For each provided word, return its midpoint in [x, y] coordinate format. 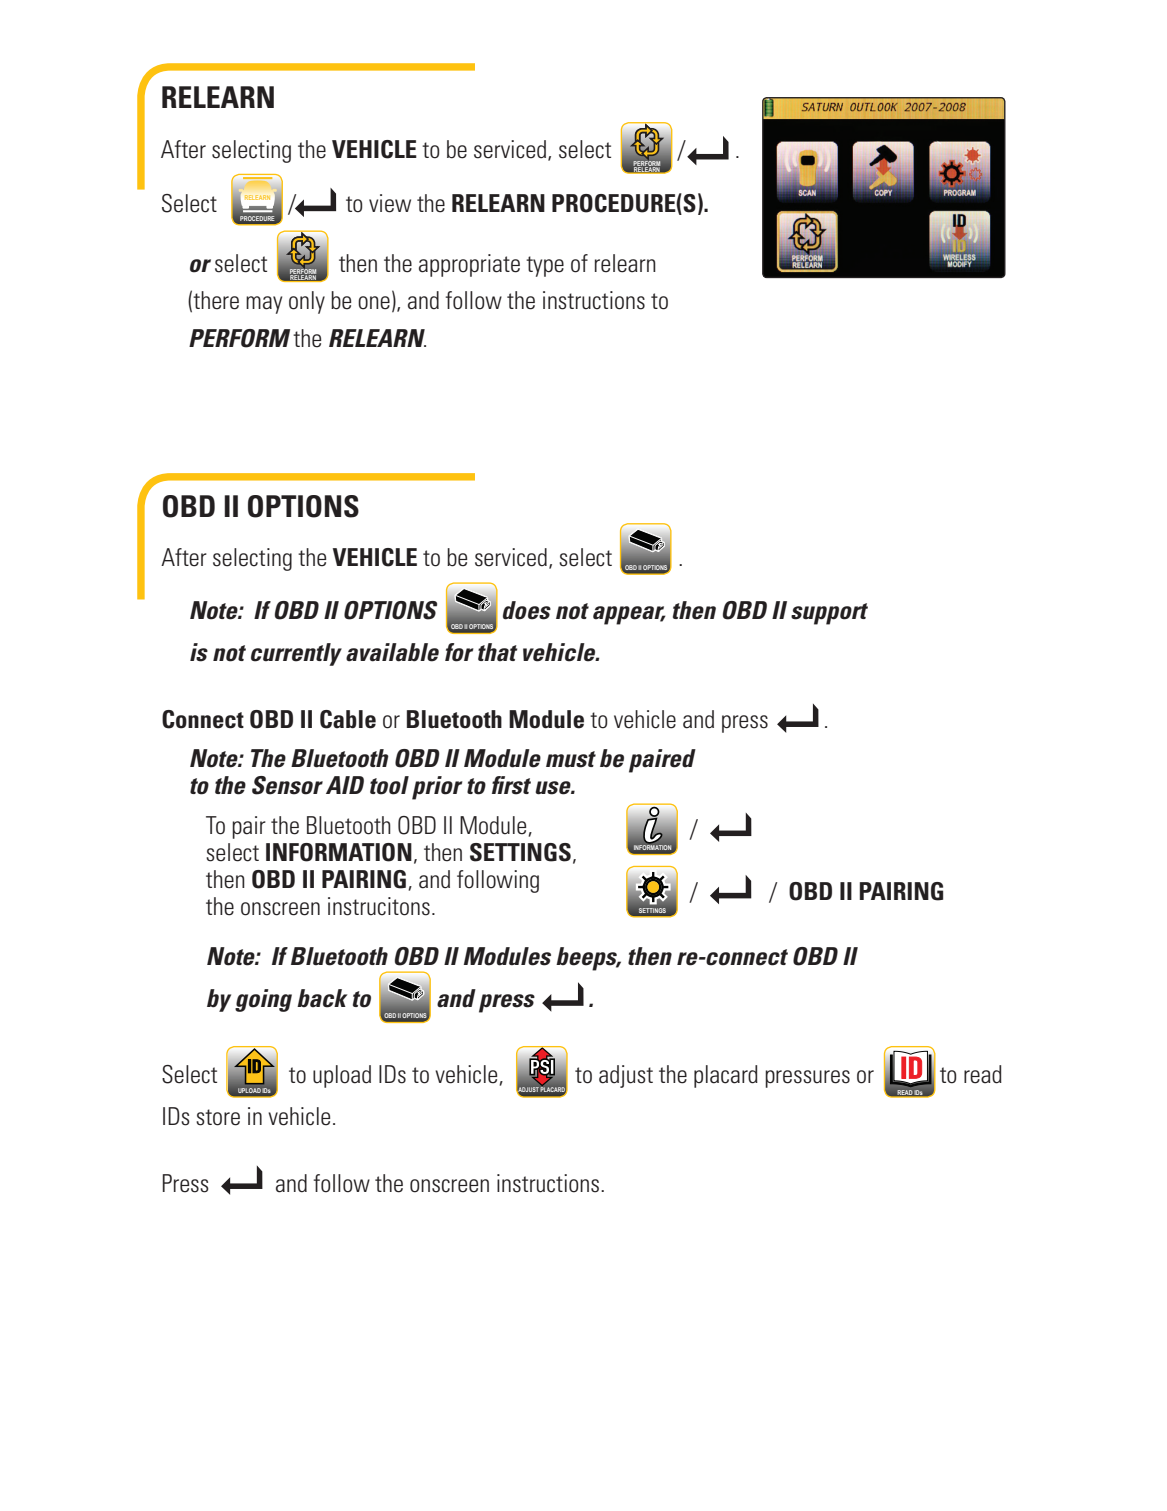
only [307, 302]
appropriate [469, 265]
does [527, 610]
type [545, 266]
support [829, 614]
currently [296, 654]
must [571, 759]
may [264, 305]
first [511, 785]
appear [629, 615]
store [218, 1117]
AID [345, 785]
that [498, 652]
